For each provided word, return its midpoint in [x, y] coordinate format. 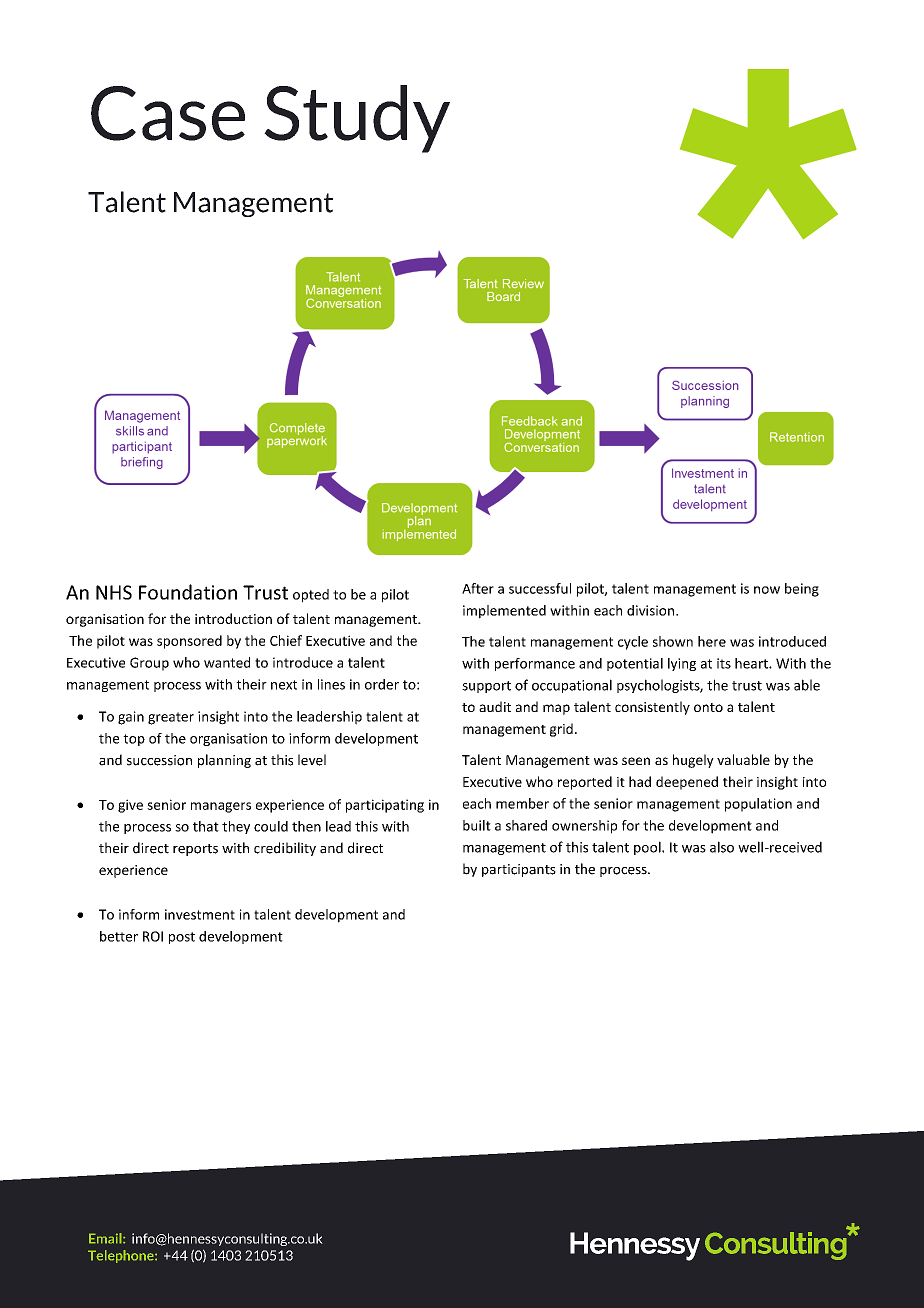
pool [648, 848]
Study [357, 119]
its [724, 663]
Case [168, 113]
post [182, 938]
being [802, 590]
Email [106, 1238]
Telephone [122, 1256]
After [478, 588]
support [486, 687]
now [767, 590]
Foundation [188, 592]
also [722, 847]
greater [171, 718]
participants [519, 870]
